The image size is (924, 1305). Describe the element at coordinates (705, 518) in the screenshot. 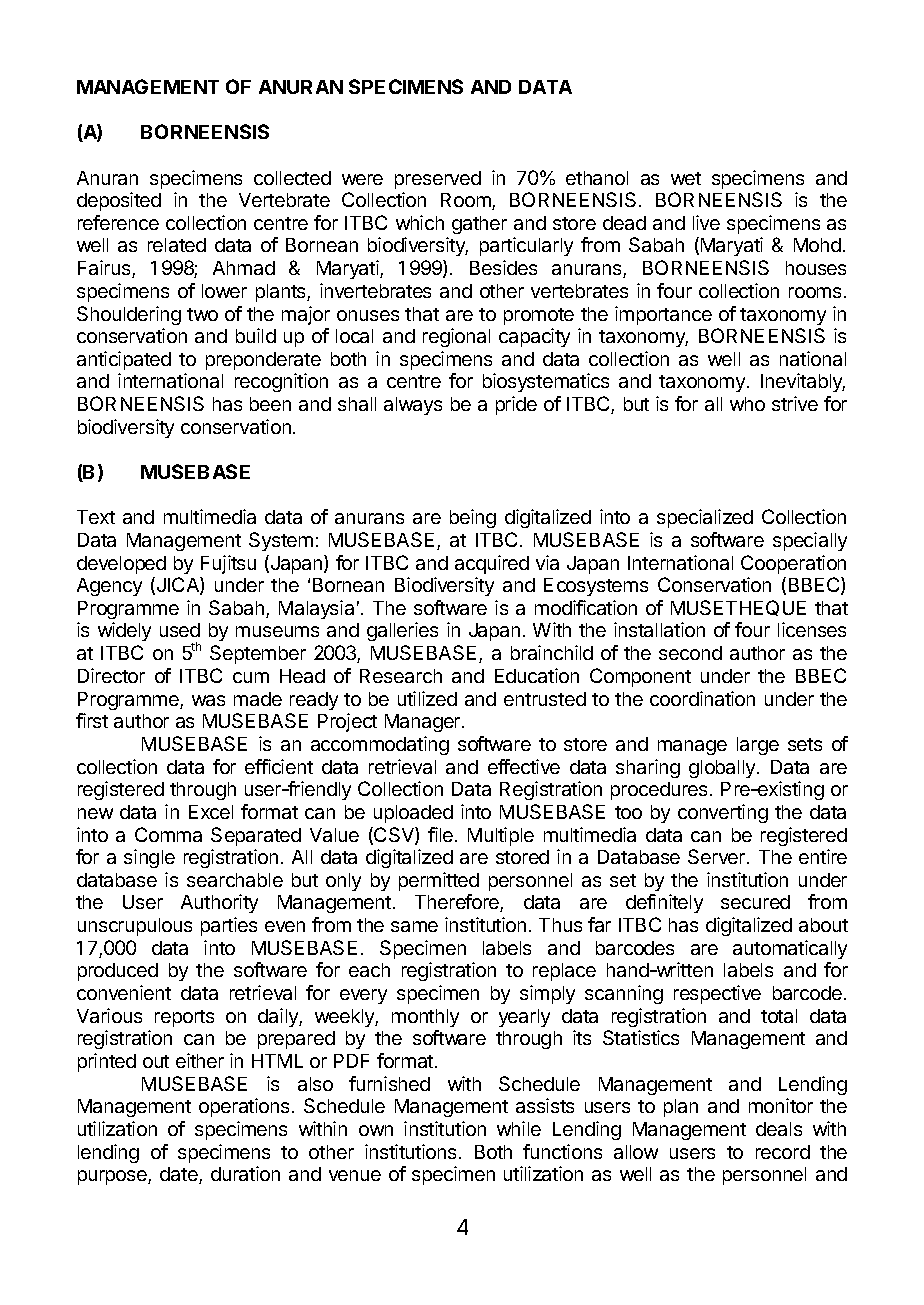

I see `specialized` at that location.
